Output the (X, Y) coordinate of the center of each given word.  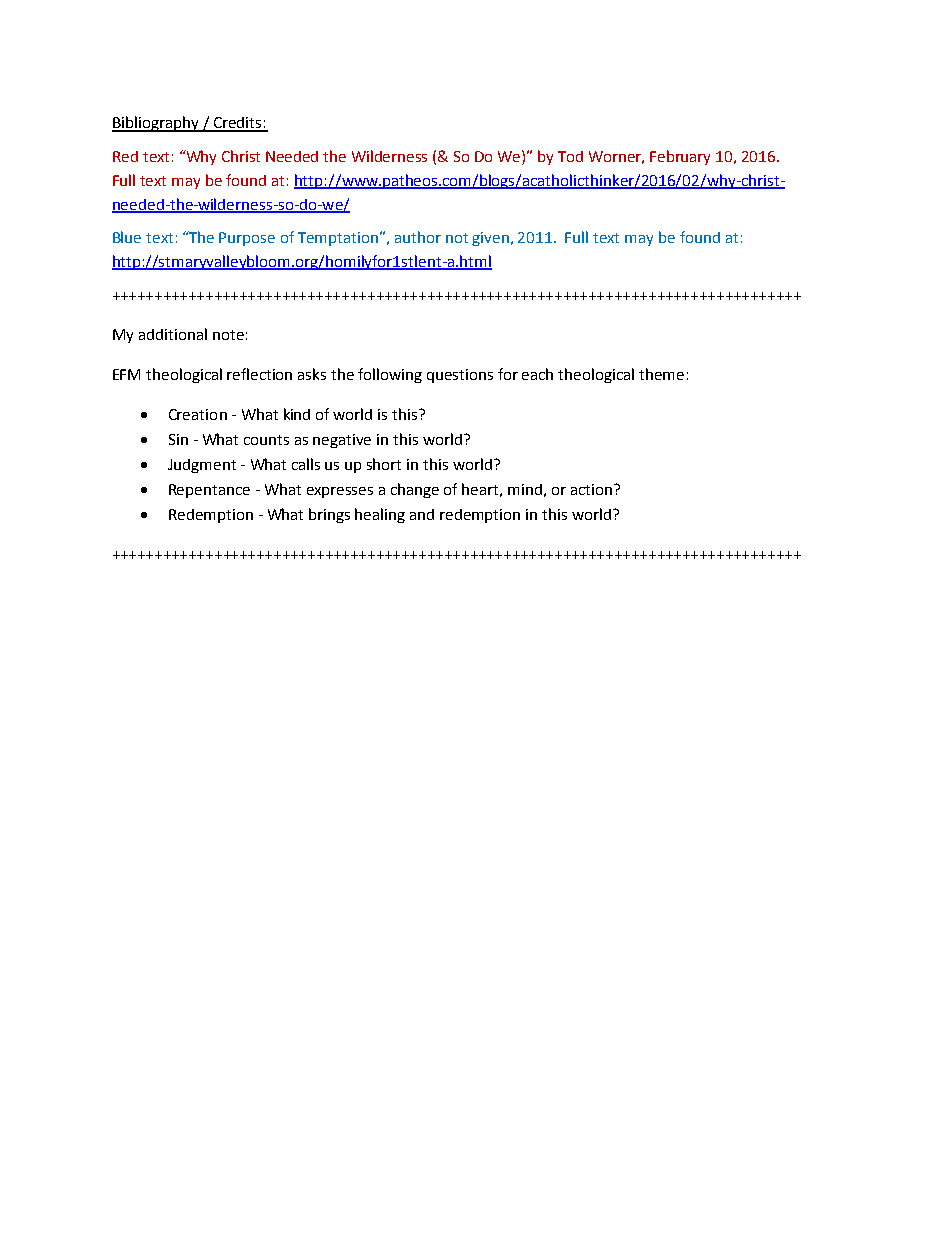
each (537, 374)
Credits (238, 124)
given (492, 239)
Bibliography (156, 124)
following (390, 375)
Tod (570, 156)
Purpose (247, 239)
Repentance (209, 491)
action (593, 489)
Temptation (339, 239)
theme (661, 374)
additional (173, 334)
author (418, 237)
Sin (178, 439)
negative (342, 441)
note (228, 335)
